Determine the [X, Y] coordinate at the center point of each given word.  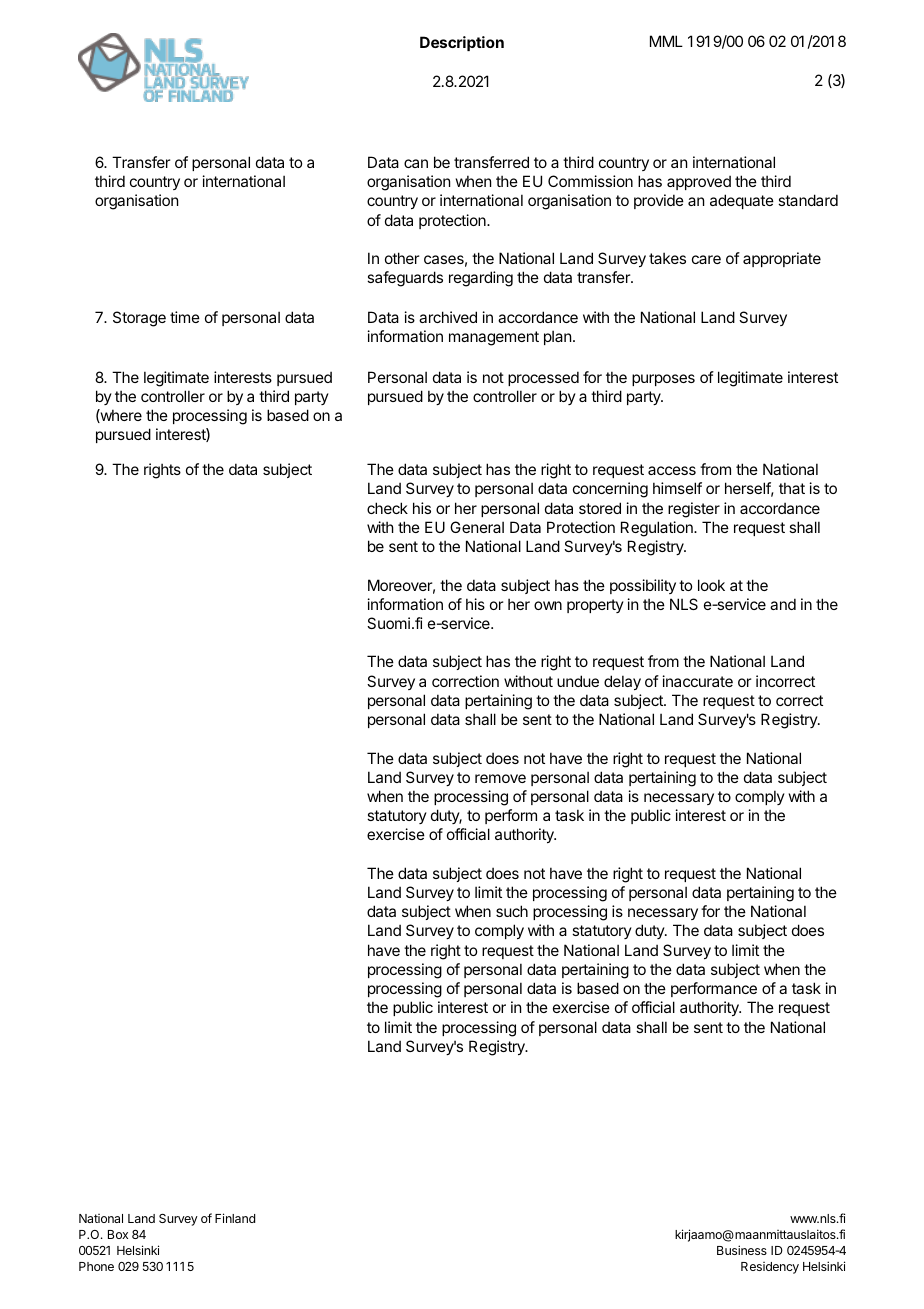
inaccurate [698, 681]
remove [500, 778]
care [706, 259]
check [387, 508]
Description [462, 43]
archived [448, 317]
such [512, 911]
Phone [96, 1266]
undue [578, 681]
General [477, 527]
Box [118, 1234]
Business [742, 1250]
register [694, 510]
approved [699, 182]
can [416, 163]
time [185, 317]
